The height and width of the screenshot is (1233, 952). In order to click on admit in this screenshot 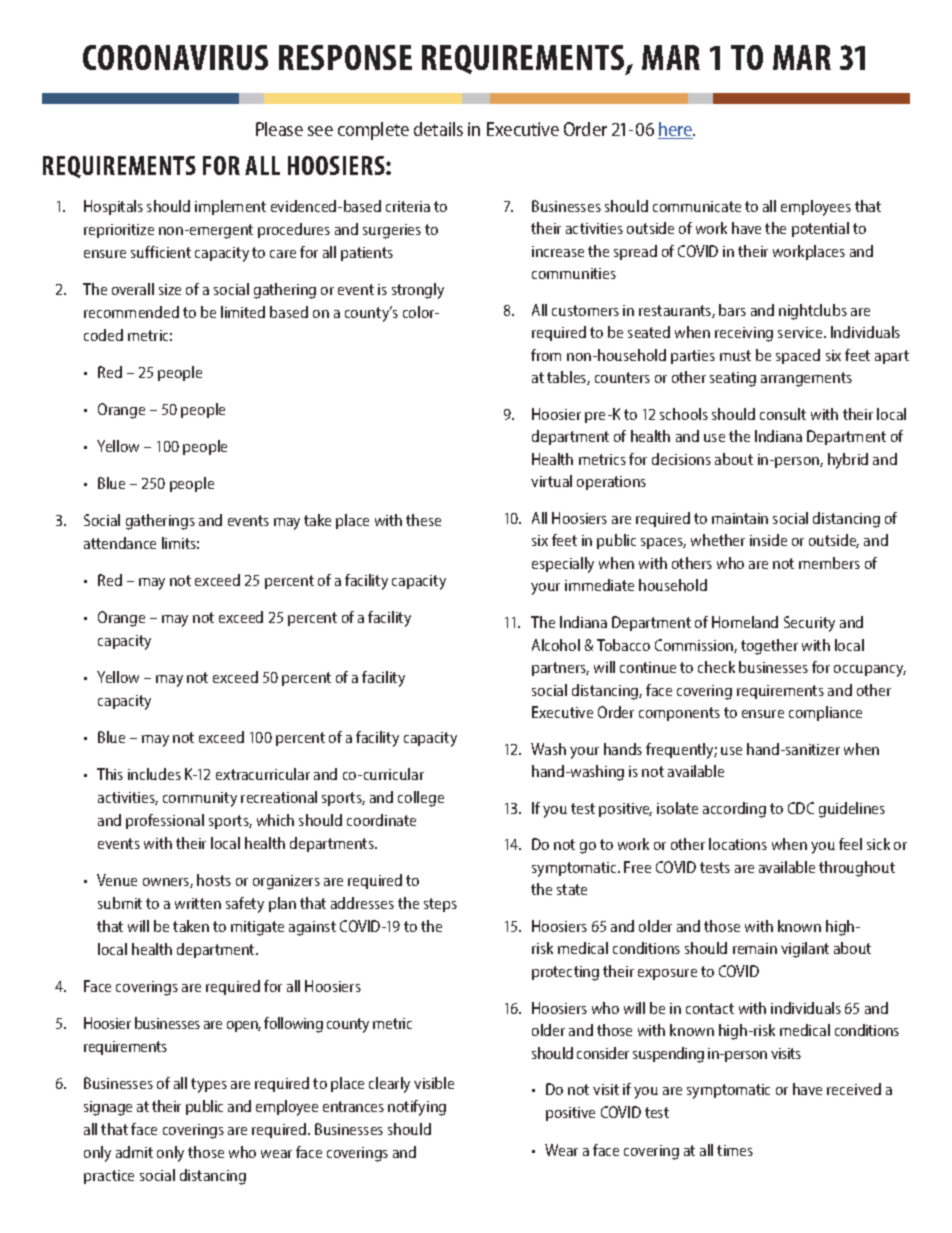, I will do `click(134, 1152)`.
